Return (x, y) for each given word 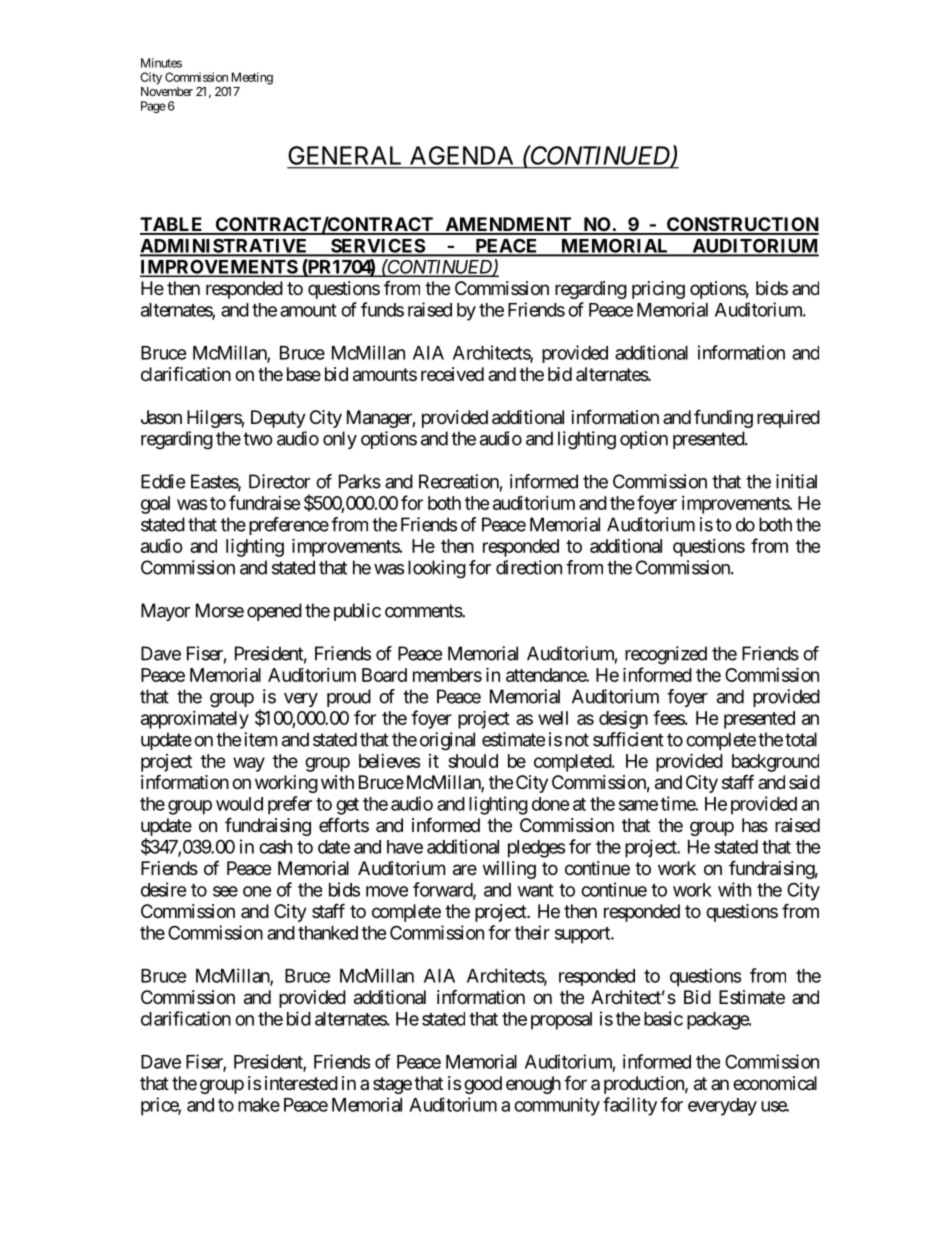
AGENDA (461, 155)
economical (775, 1083)
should (473, 761)
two (258, 439)
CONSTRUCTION (742, 225)
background (775, 763)
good (483, 1085)
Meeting (252, 78)
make (259, 1105)
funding (723, 418)
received (452, 374)
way (249, 764)
